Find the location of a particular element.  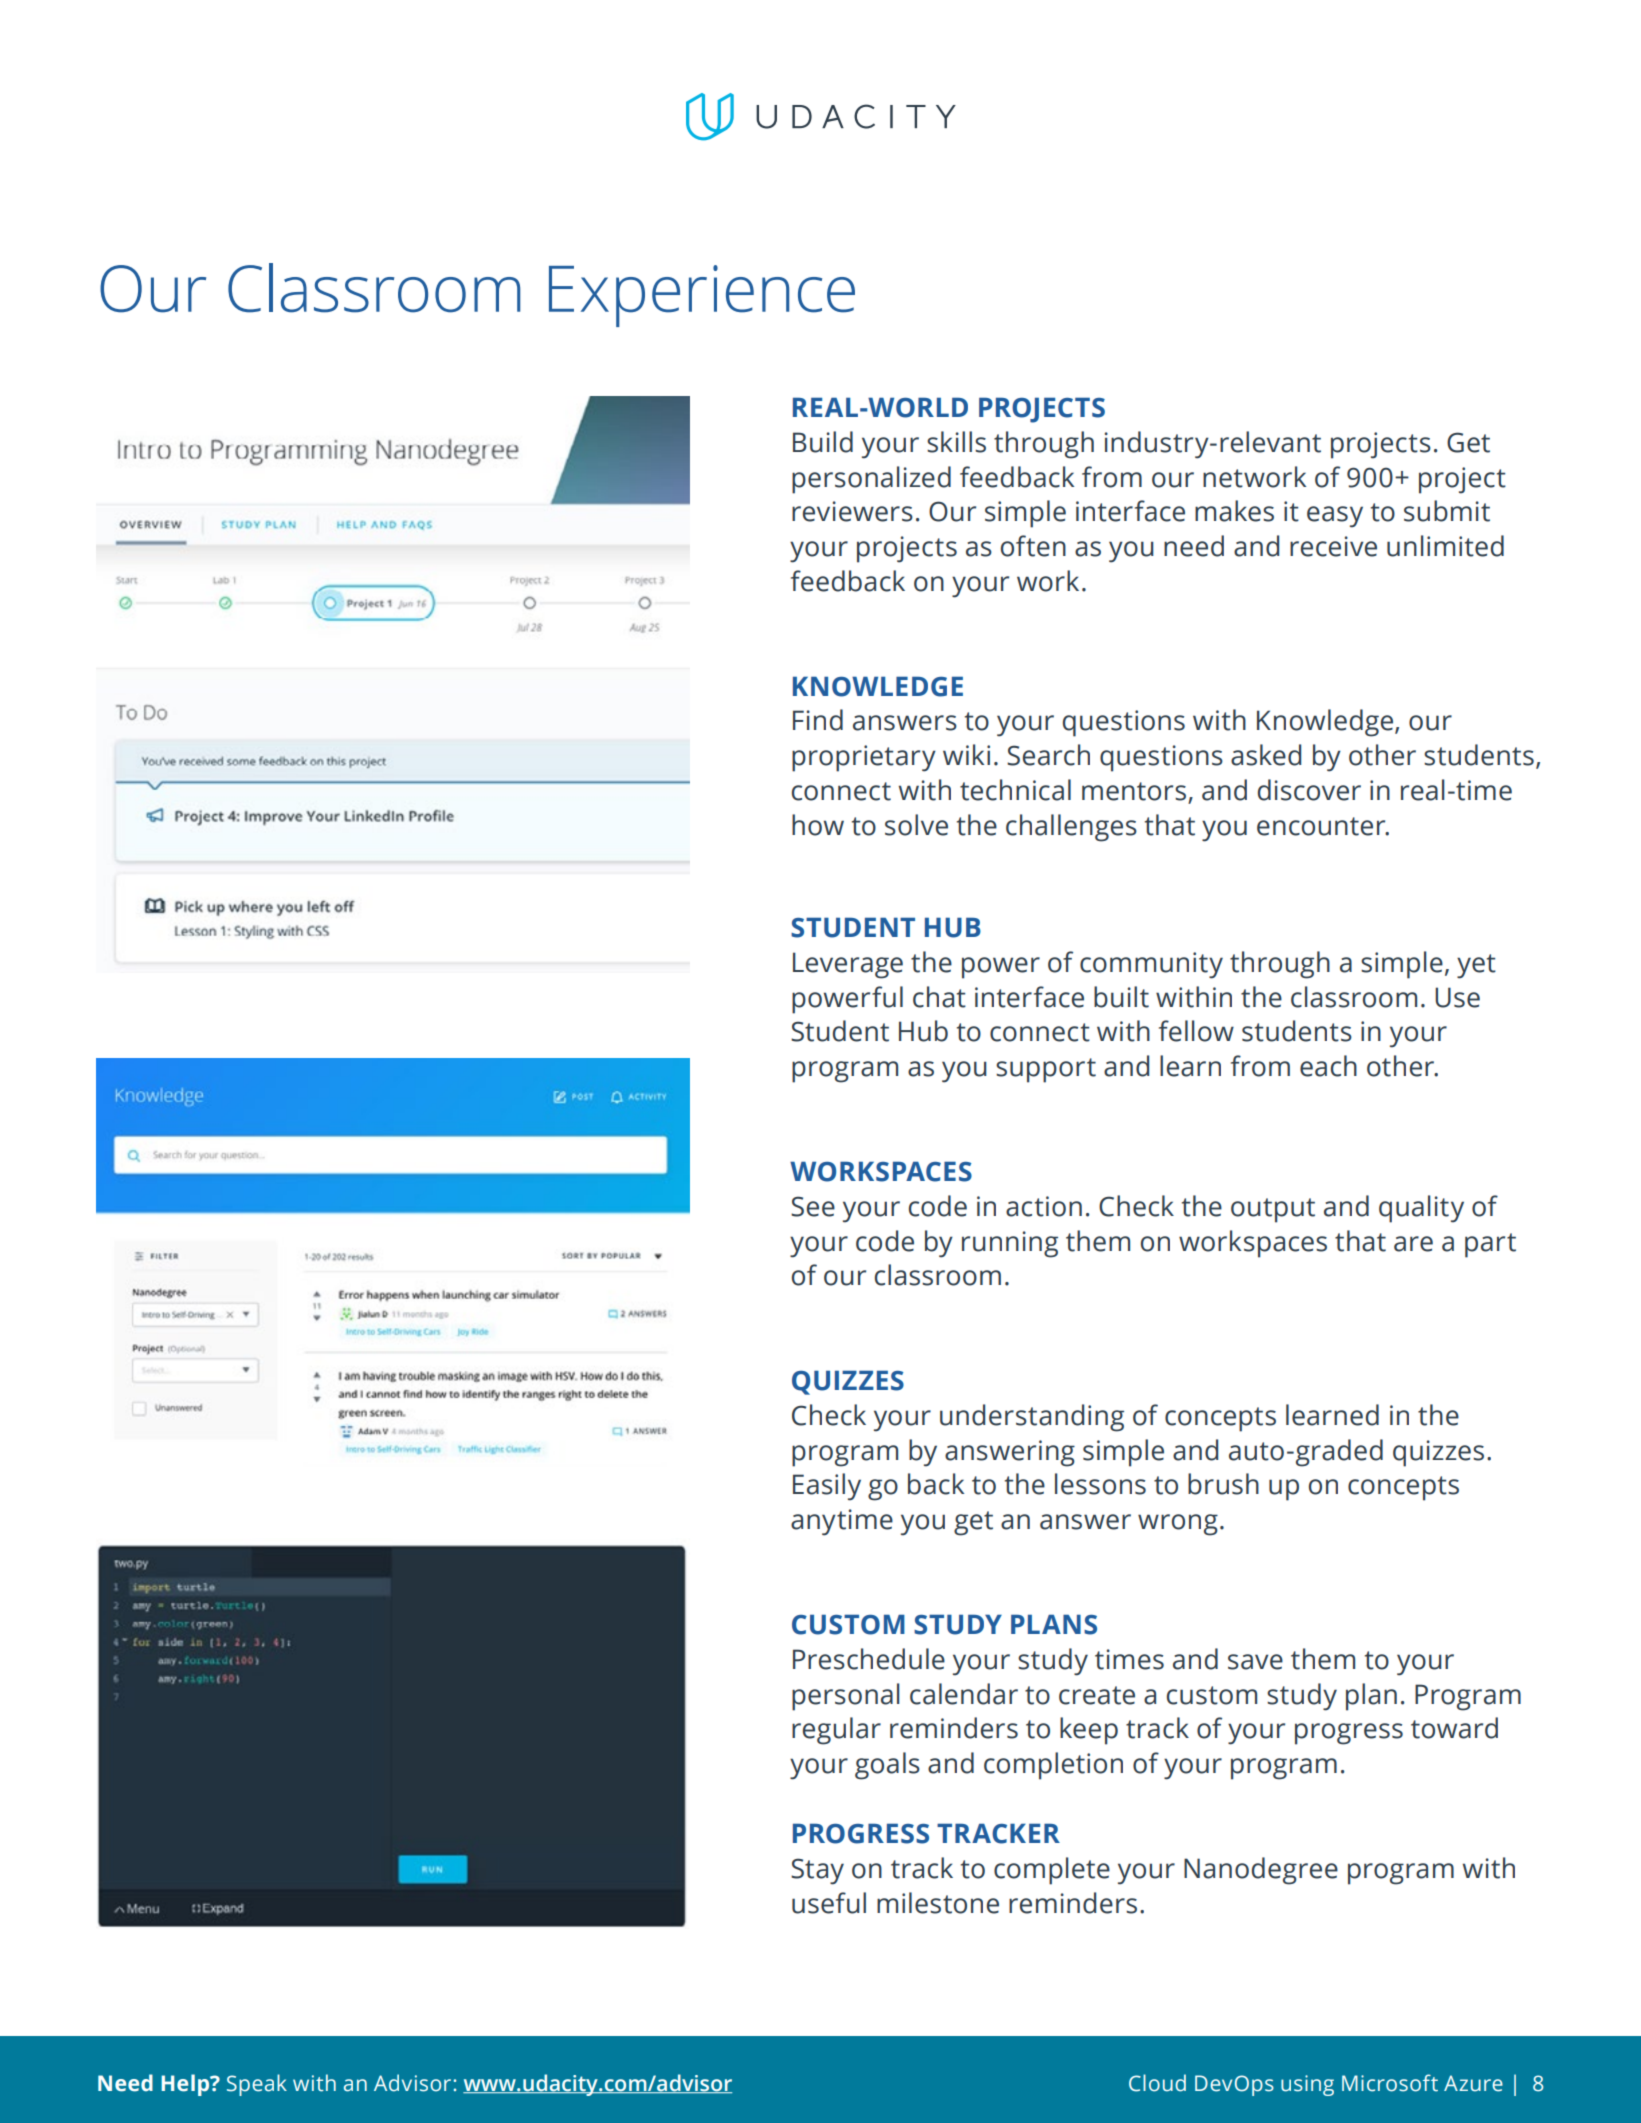

Build is located at coordinates (823, 442).
